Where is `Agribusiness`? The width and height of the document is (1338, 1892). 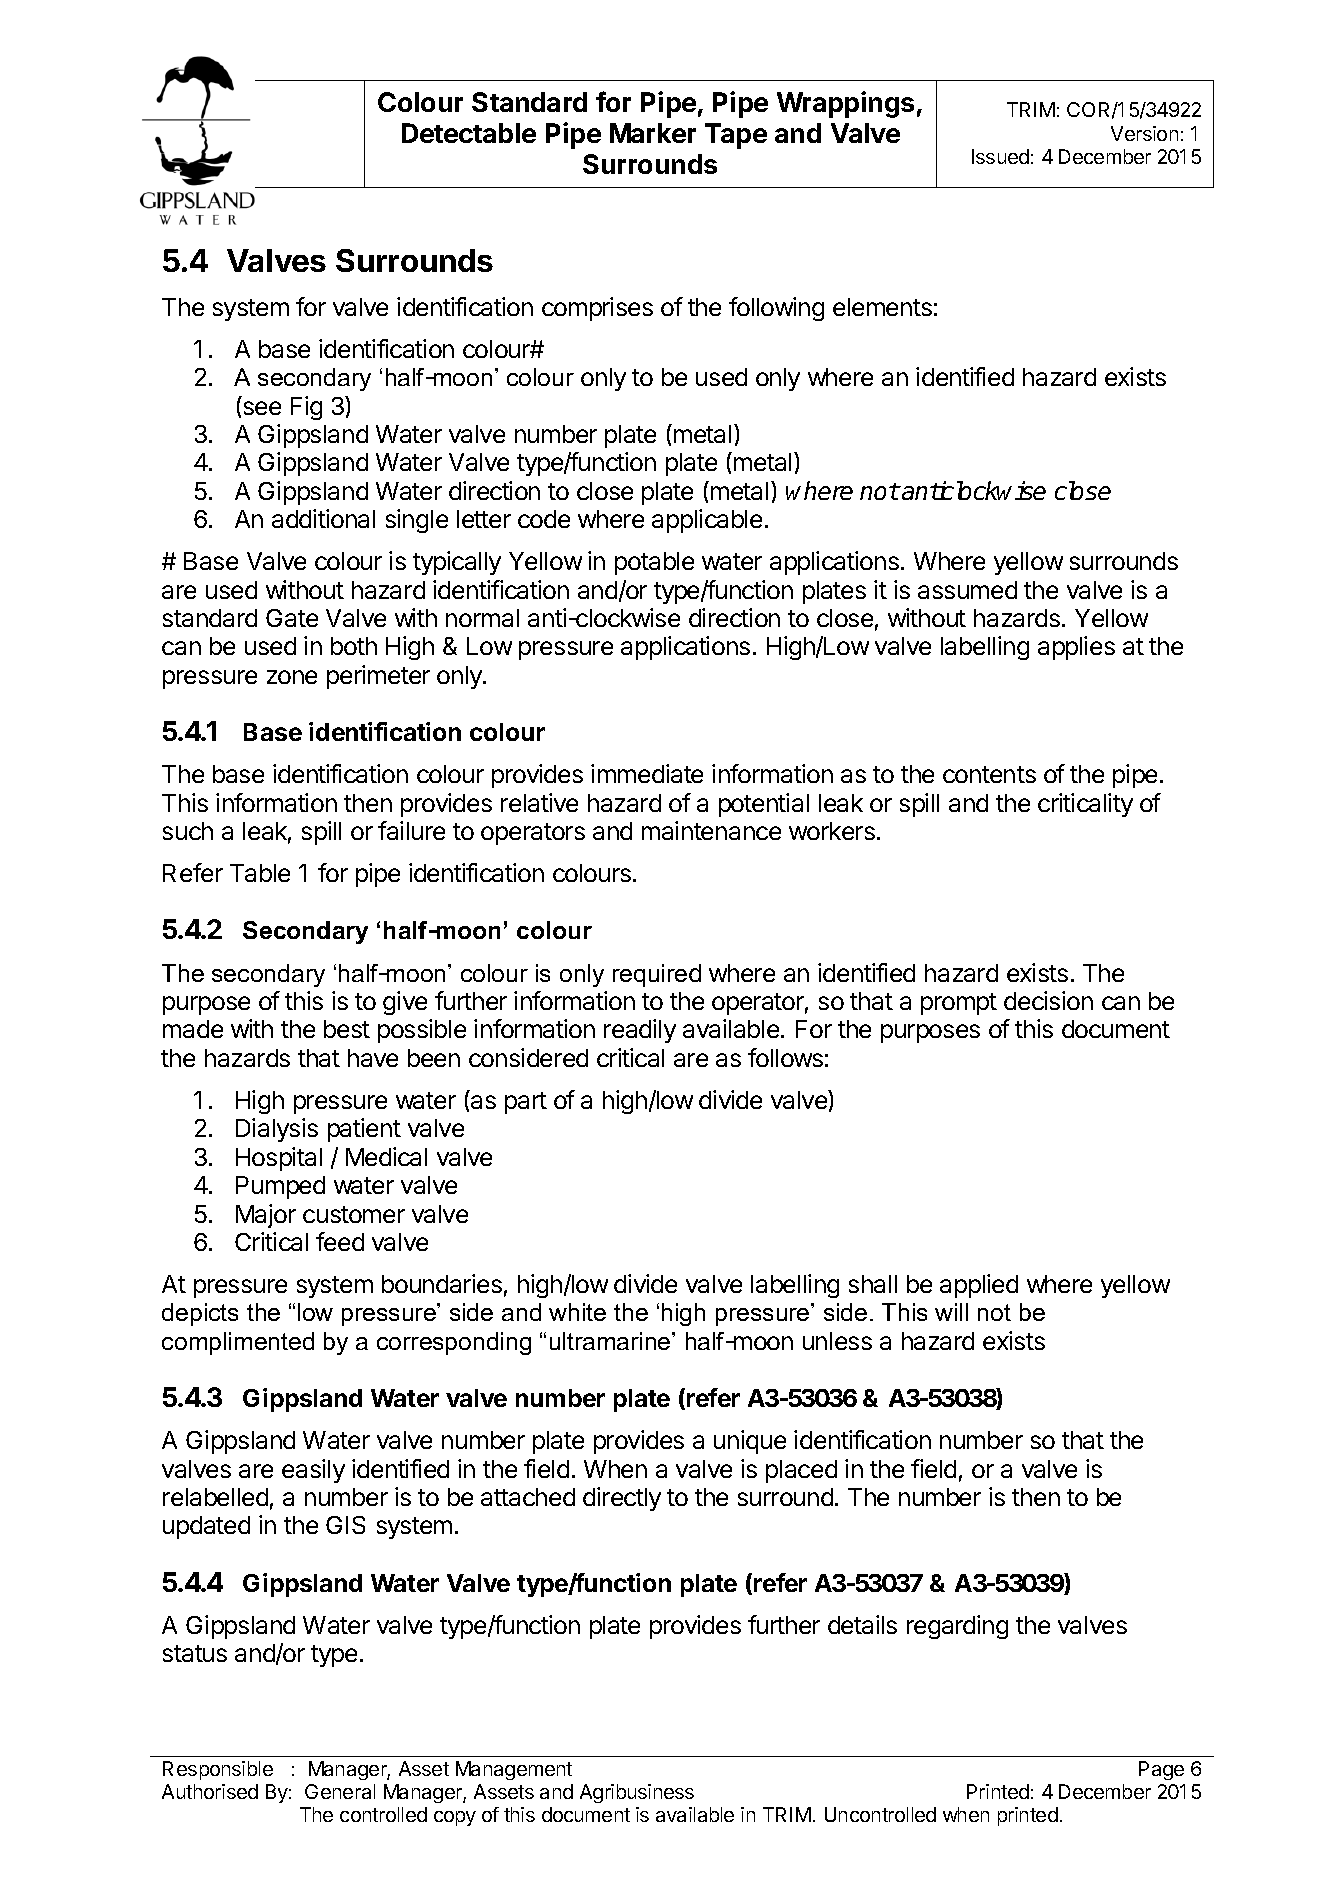 Agribusiness is located at coordinates (637, 1793).
